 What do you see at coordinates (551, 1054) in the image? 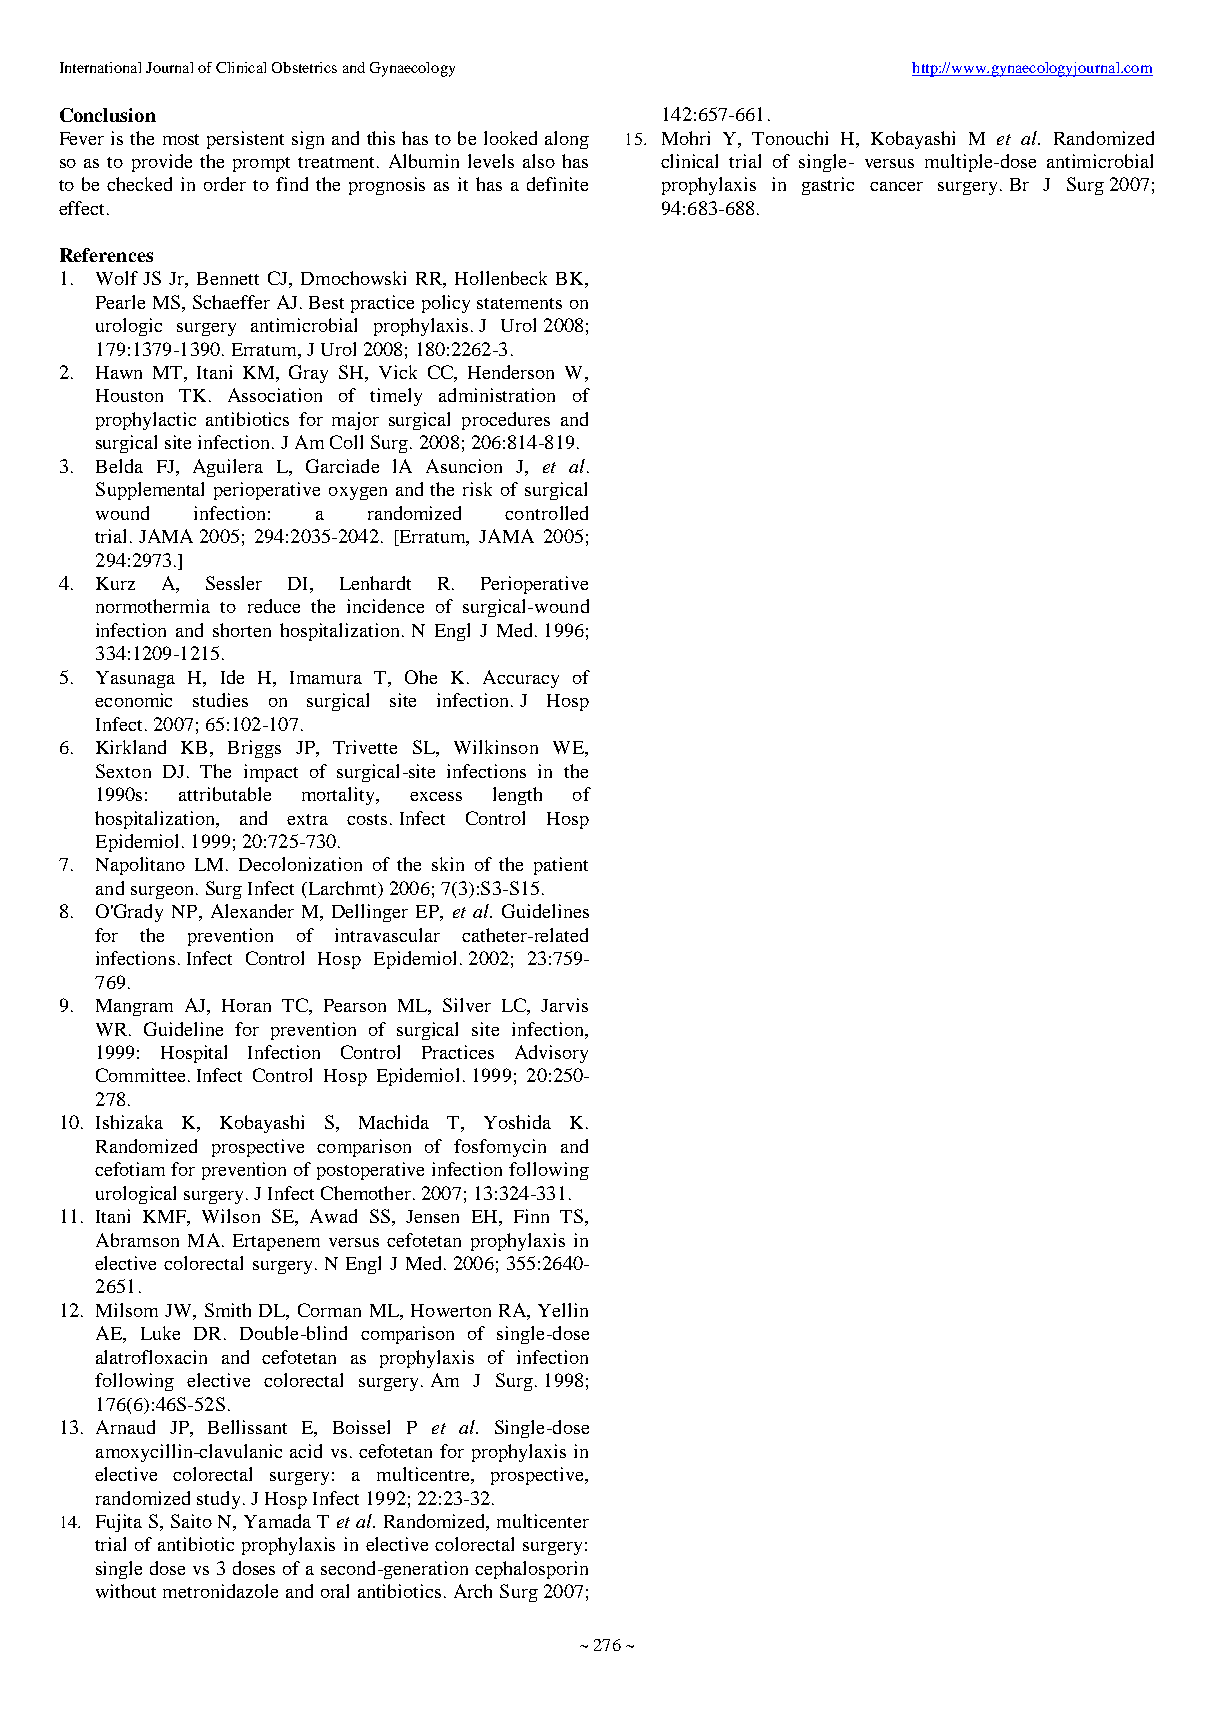
I see `Advisory` at bounding box center [551, 1054].
